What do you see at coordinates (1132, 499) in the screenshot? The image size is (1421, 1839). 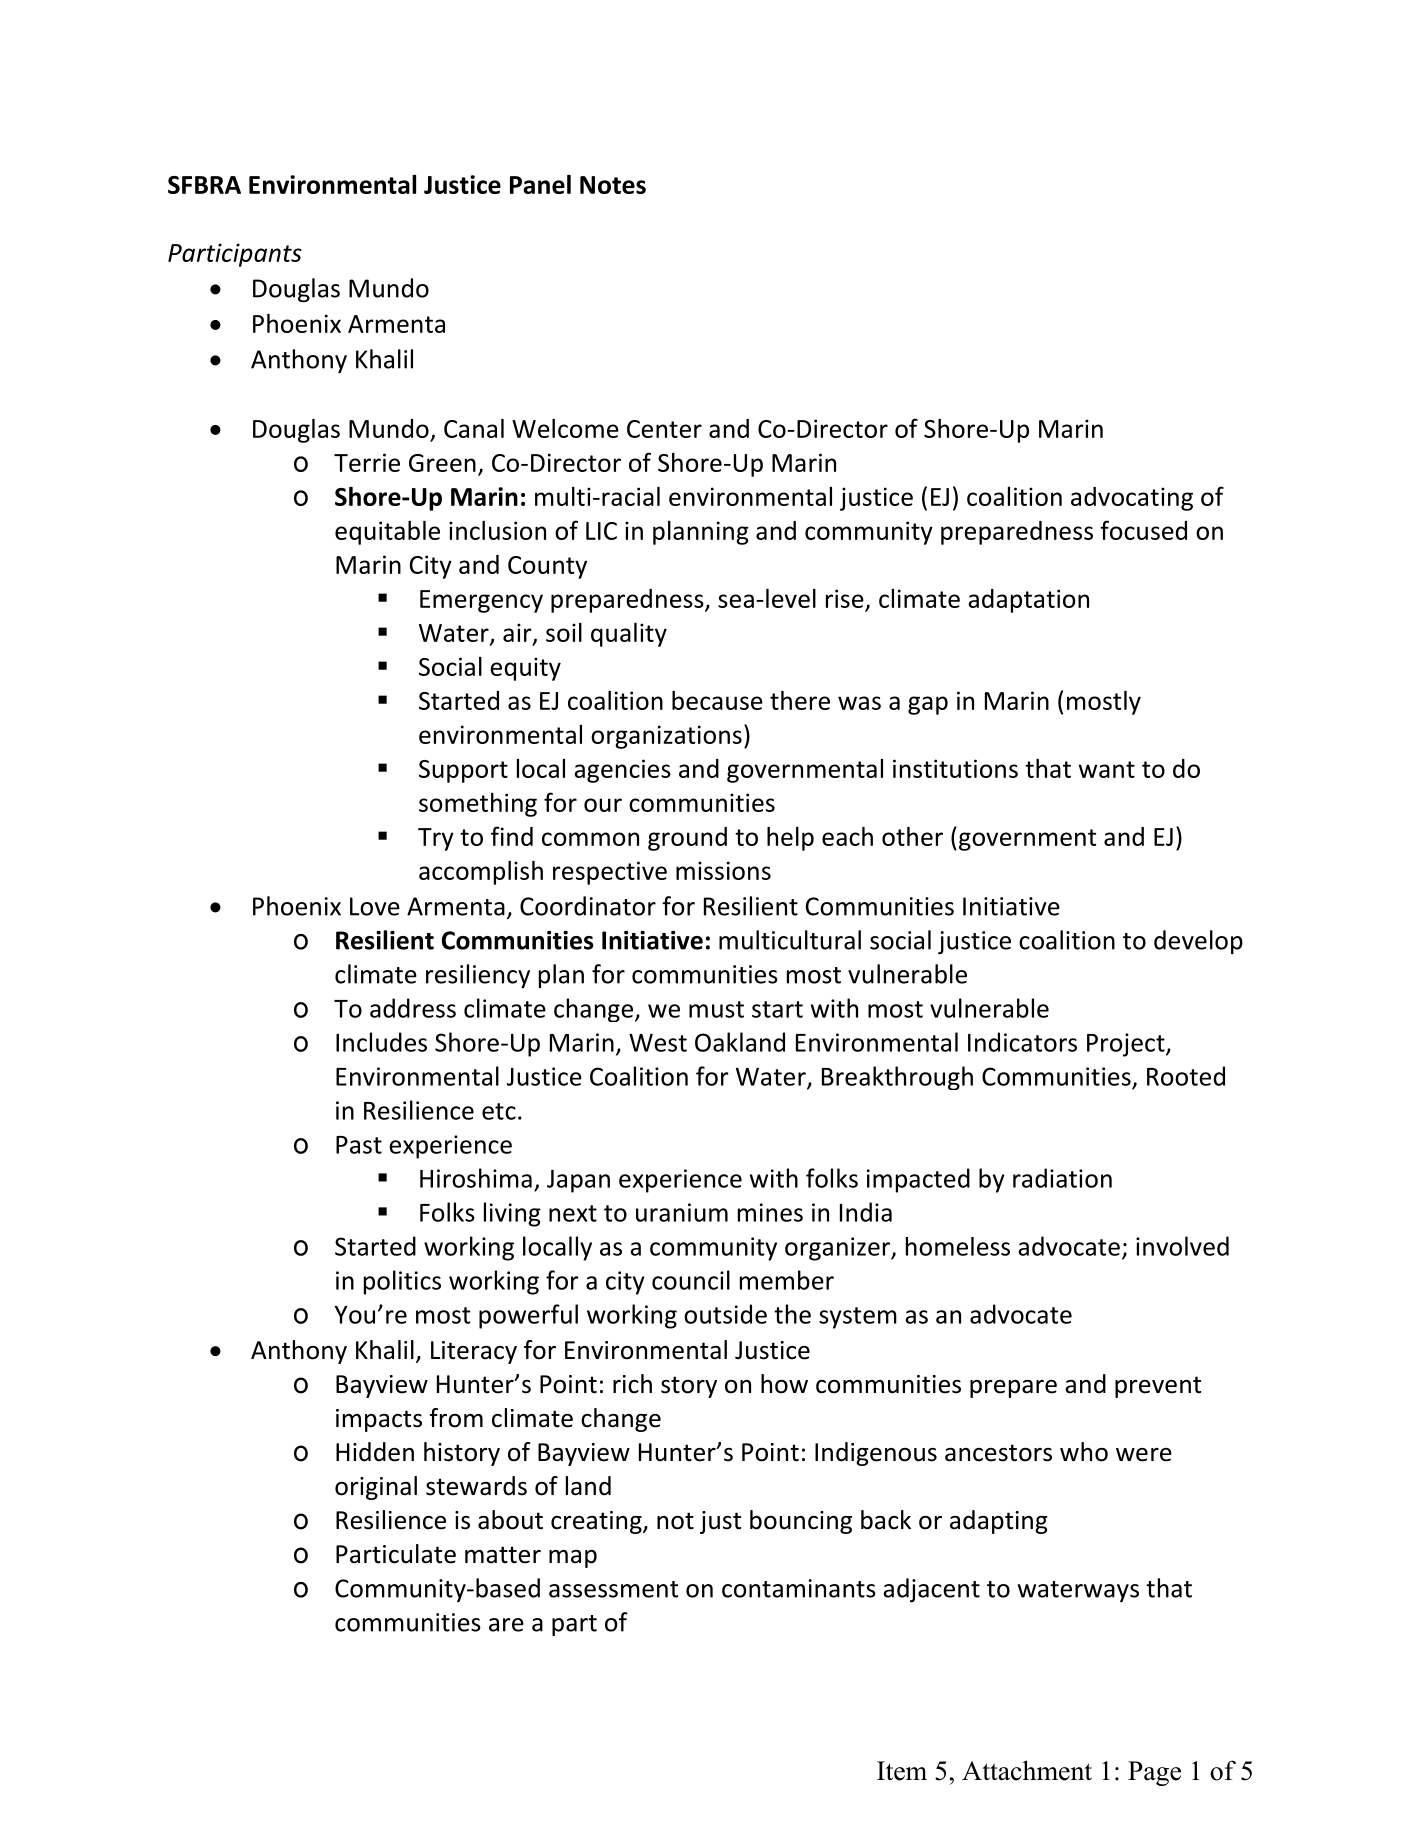 I see `advocating` at bounding box center [1132, 499].
